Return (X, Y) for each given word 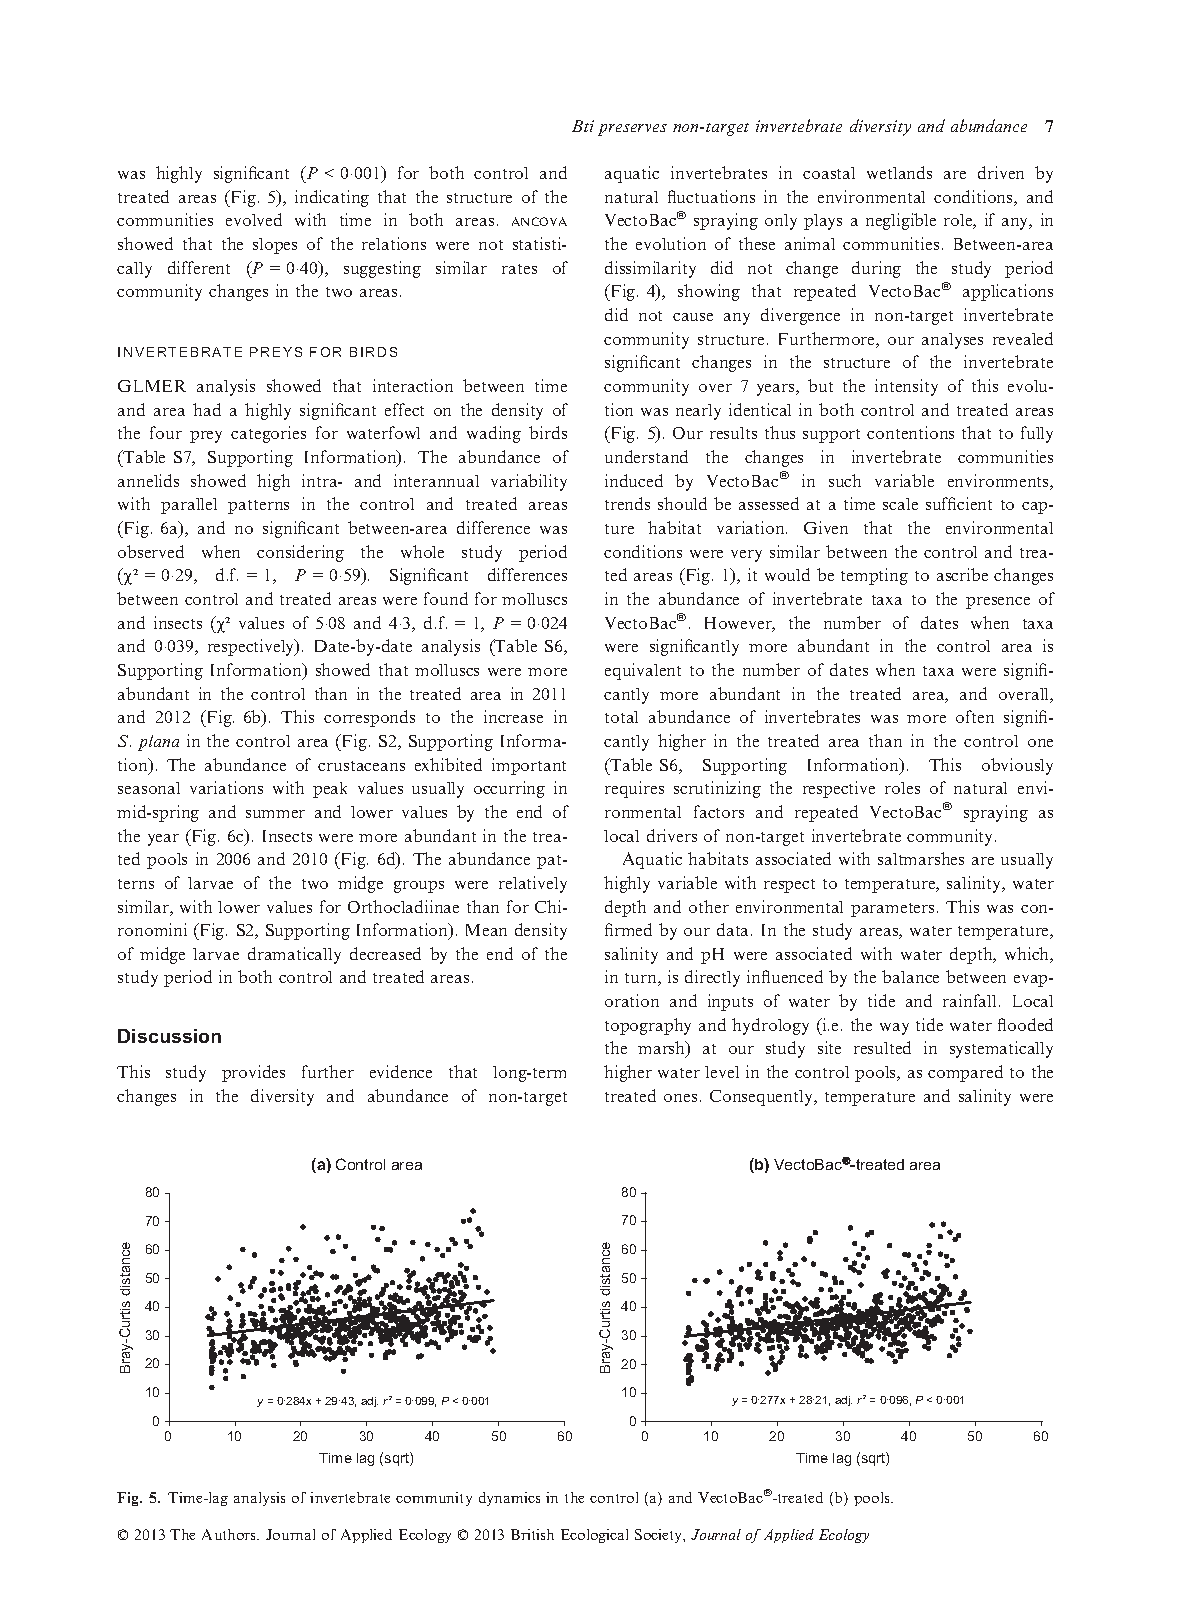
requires (634, 789)
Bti (583, 126)
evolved (254, 219)
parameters (892, 910)
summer (275, 814)
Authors (230, 1534)
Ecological (594, 1536)
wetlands (899, 172)
